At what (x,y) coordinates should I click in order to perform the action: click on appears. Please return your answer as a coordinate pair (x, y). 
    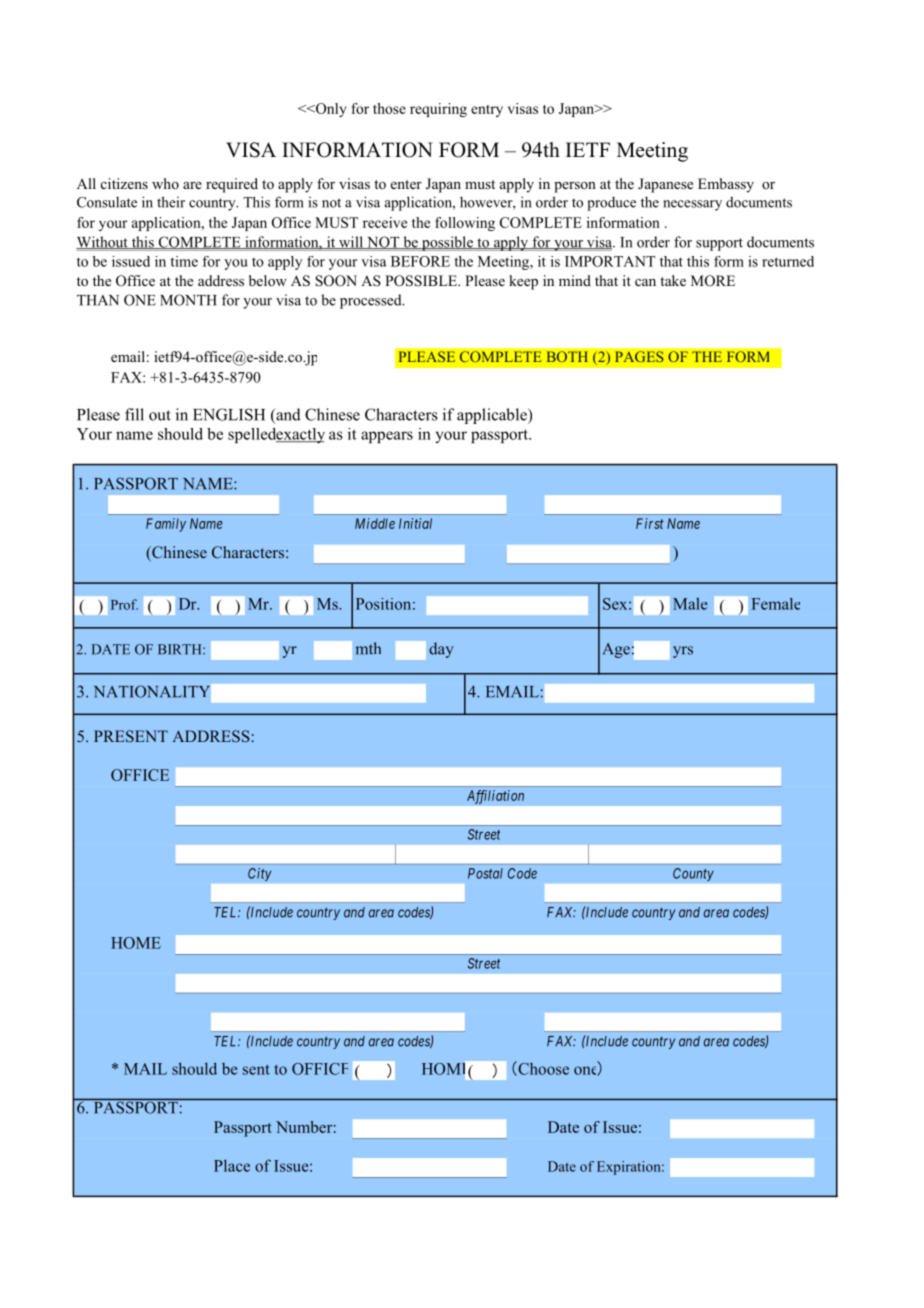
    Looking at the image, I should click on (387, 437).
